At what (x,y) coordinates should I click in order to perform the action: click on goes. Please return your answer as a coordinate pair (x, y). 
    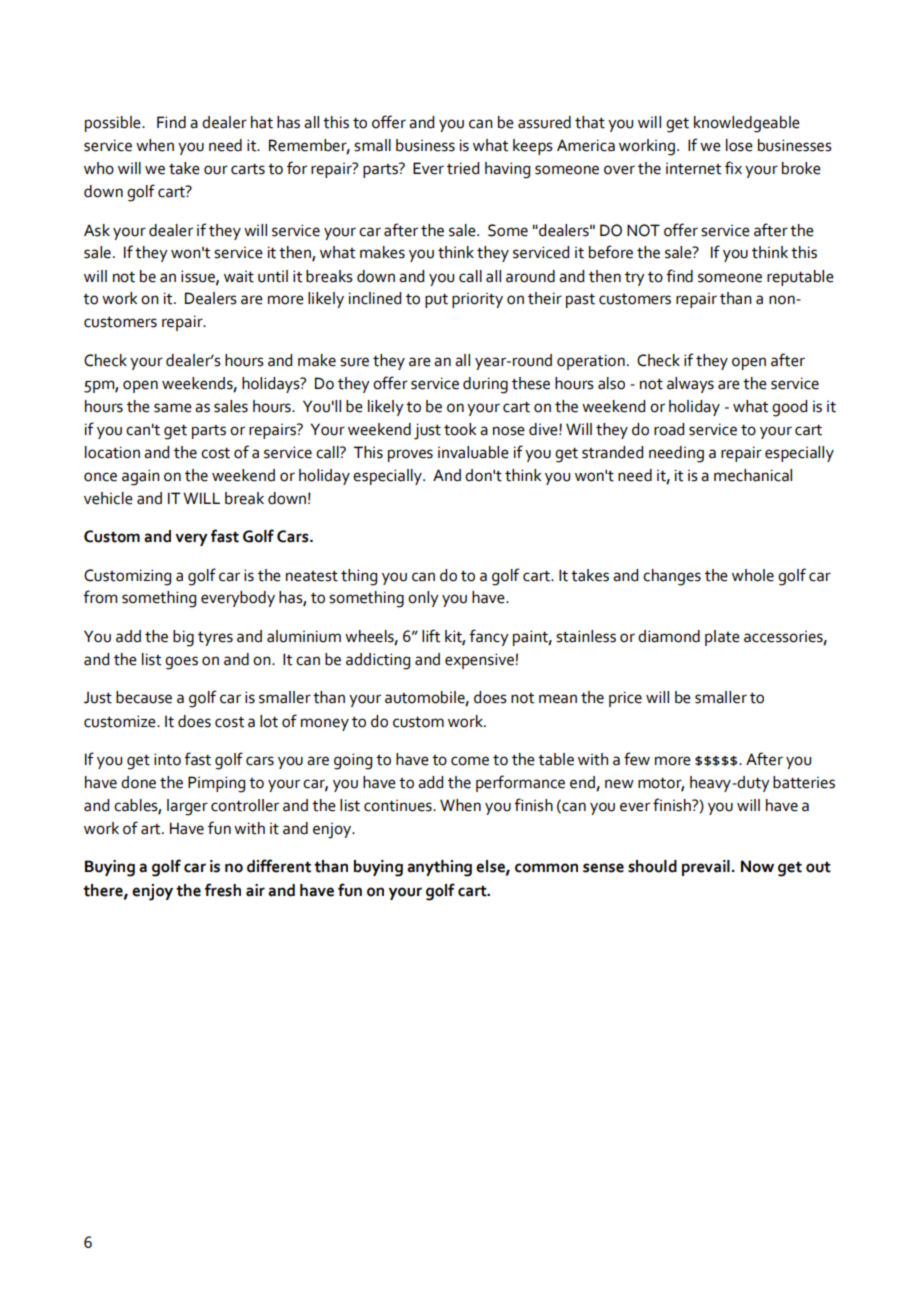
    Looking at the image, I should click on (181, 663).
